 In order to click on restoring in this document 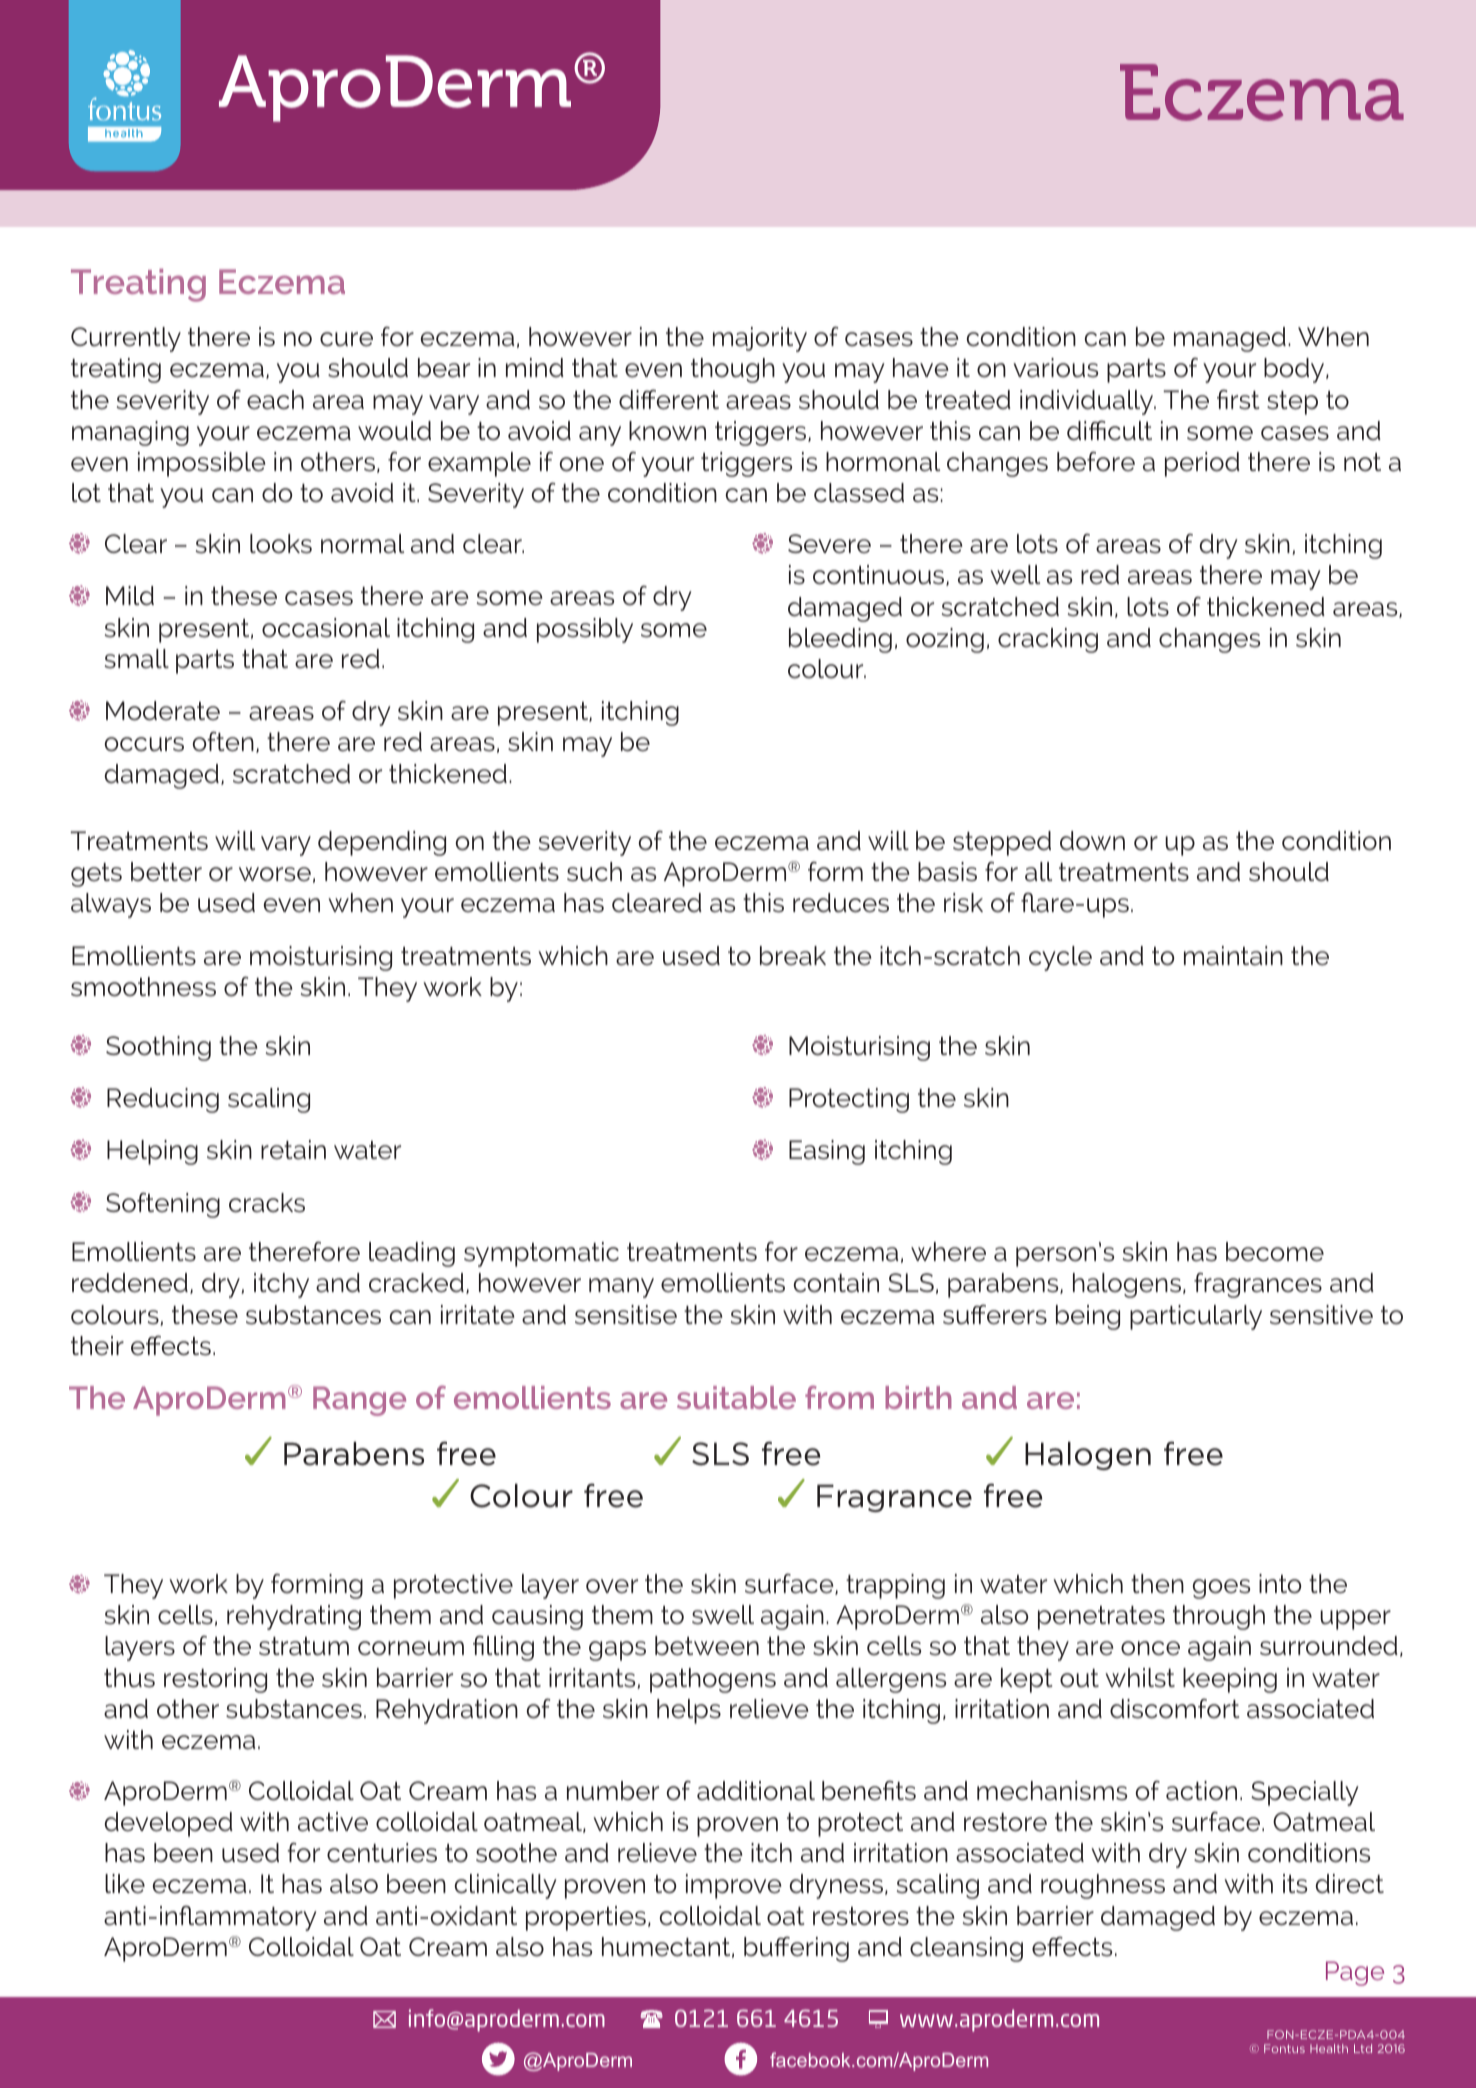, I will do `click(215, 1680)`.
